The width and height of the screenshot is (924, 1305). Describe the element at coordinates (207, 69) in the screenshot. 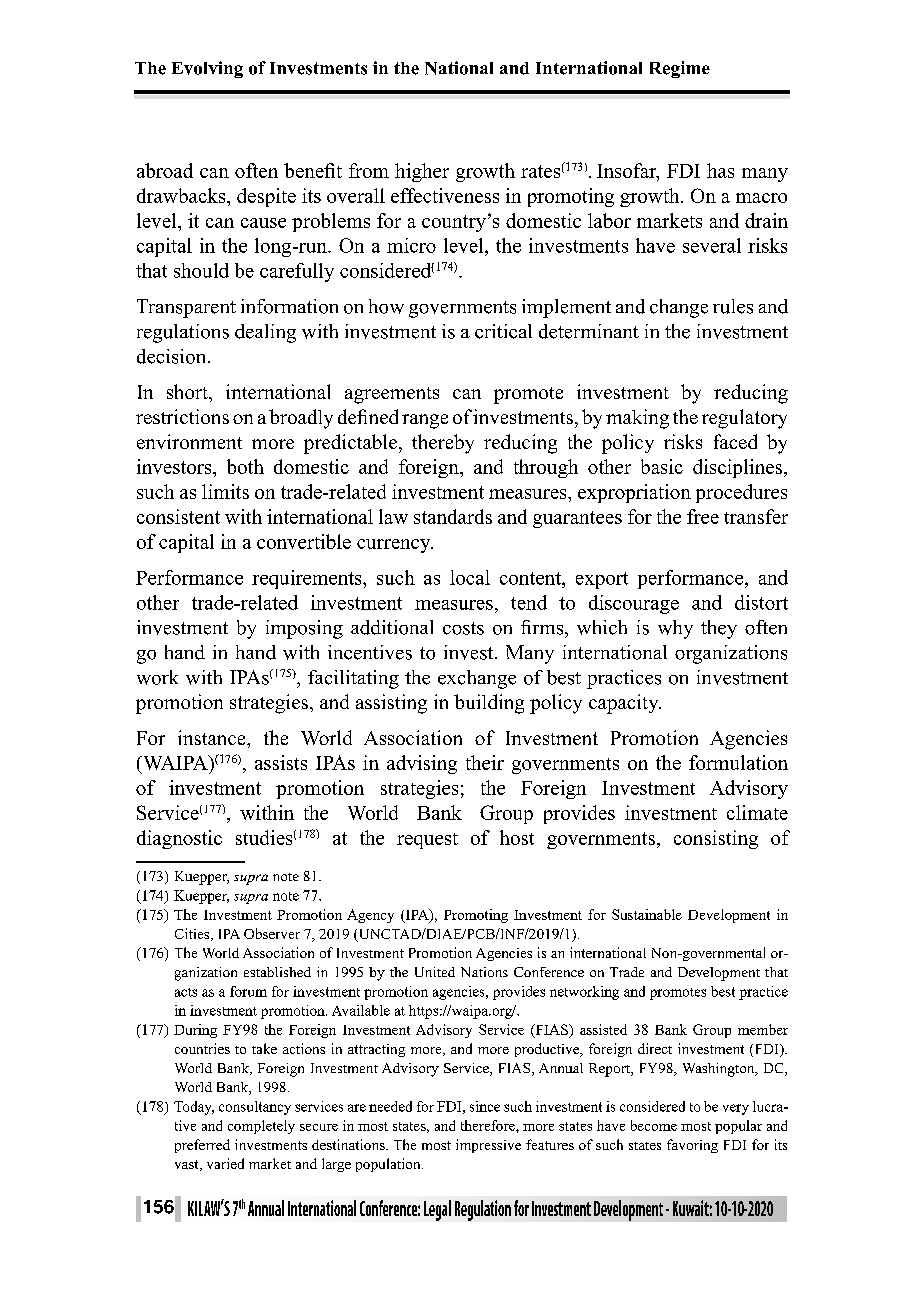

I see `Evolving` at that location.
